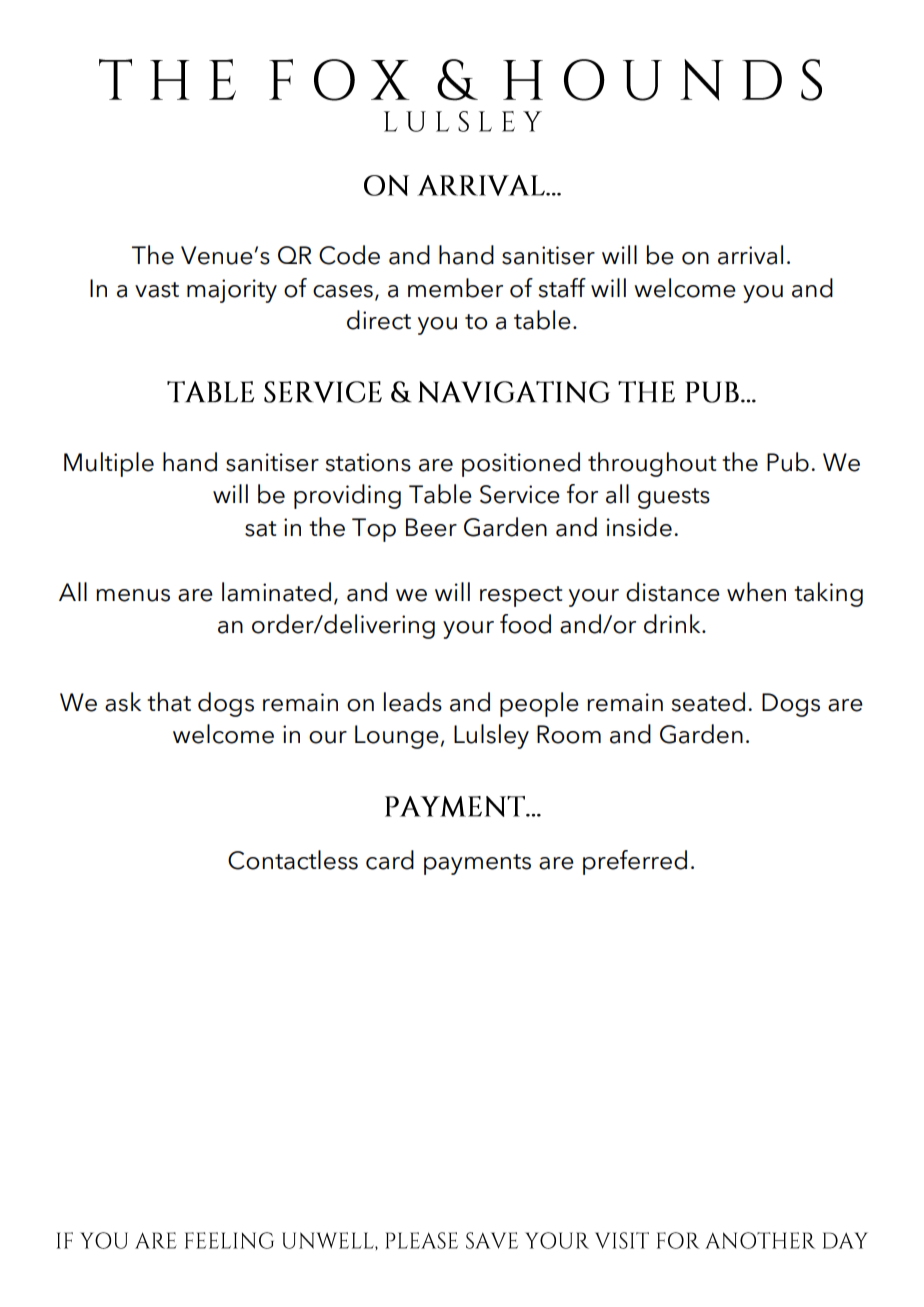 The image size is (924, 1307). Describe the element at coordinates (169, 702) in the screenshot. I see `that` at that location.
